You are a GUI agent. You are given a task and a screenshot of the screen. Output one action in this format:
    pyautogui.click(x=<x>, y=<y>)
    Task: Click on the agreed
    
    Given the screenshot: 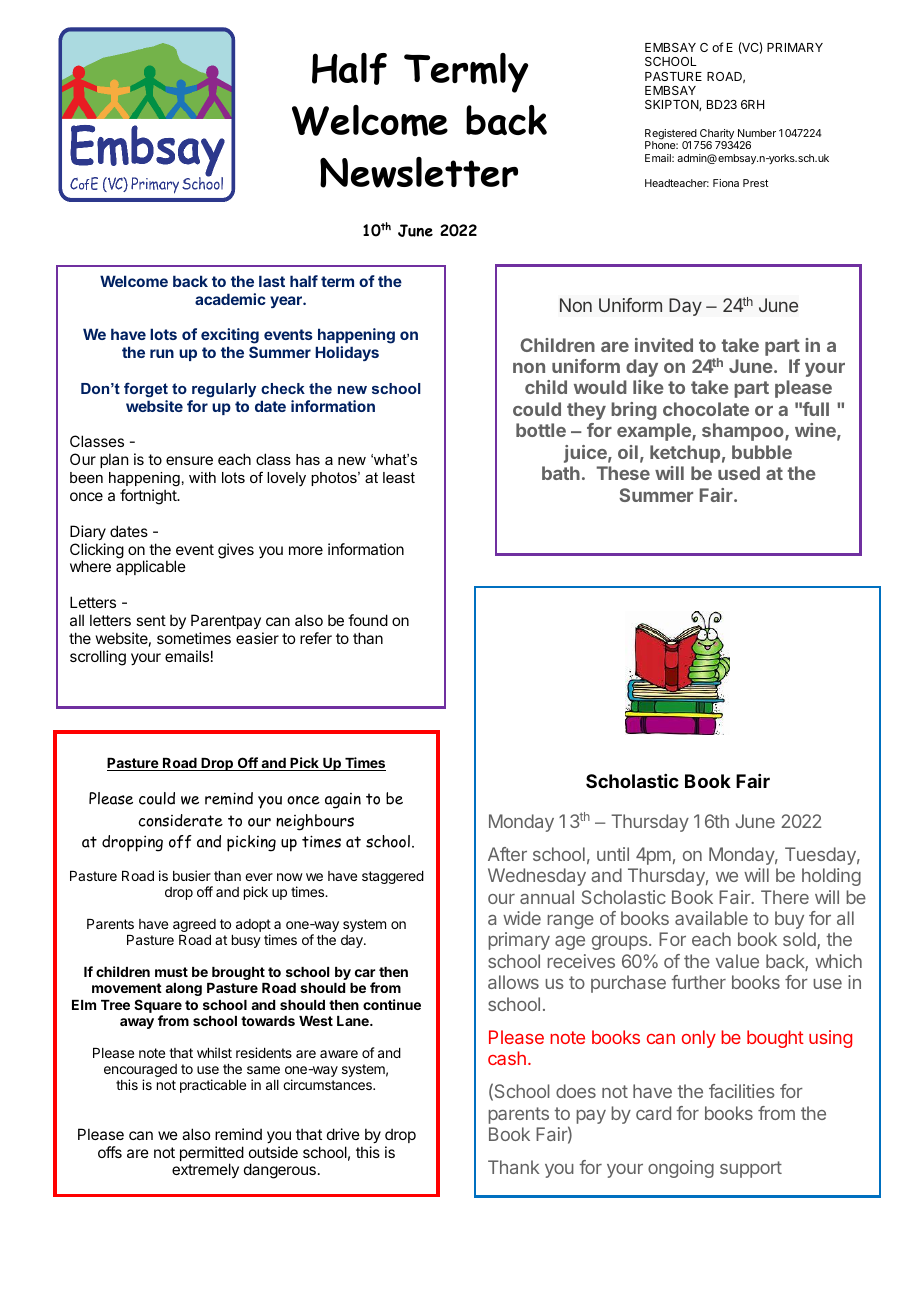 What is the action you would take?
    pyautogui.click(x=194, y=925)
